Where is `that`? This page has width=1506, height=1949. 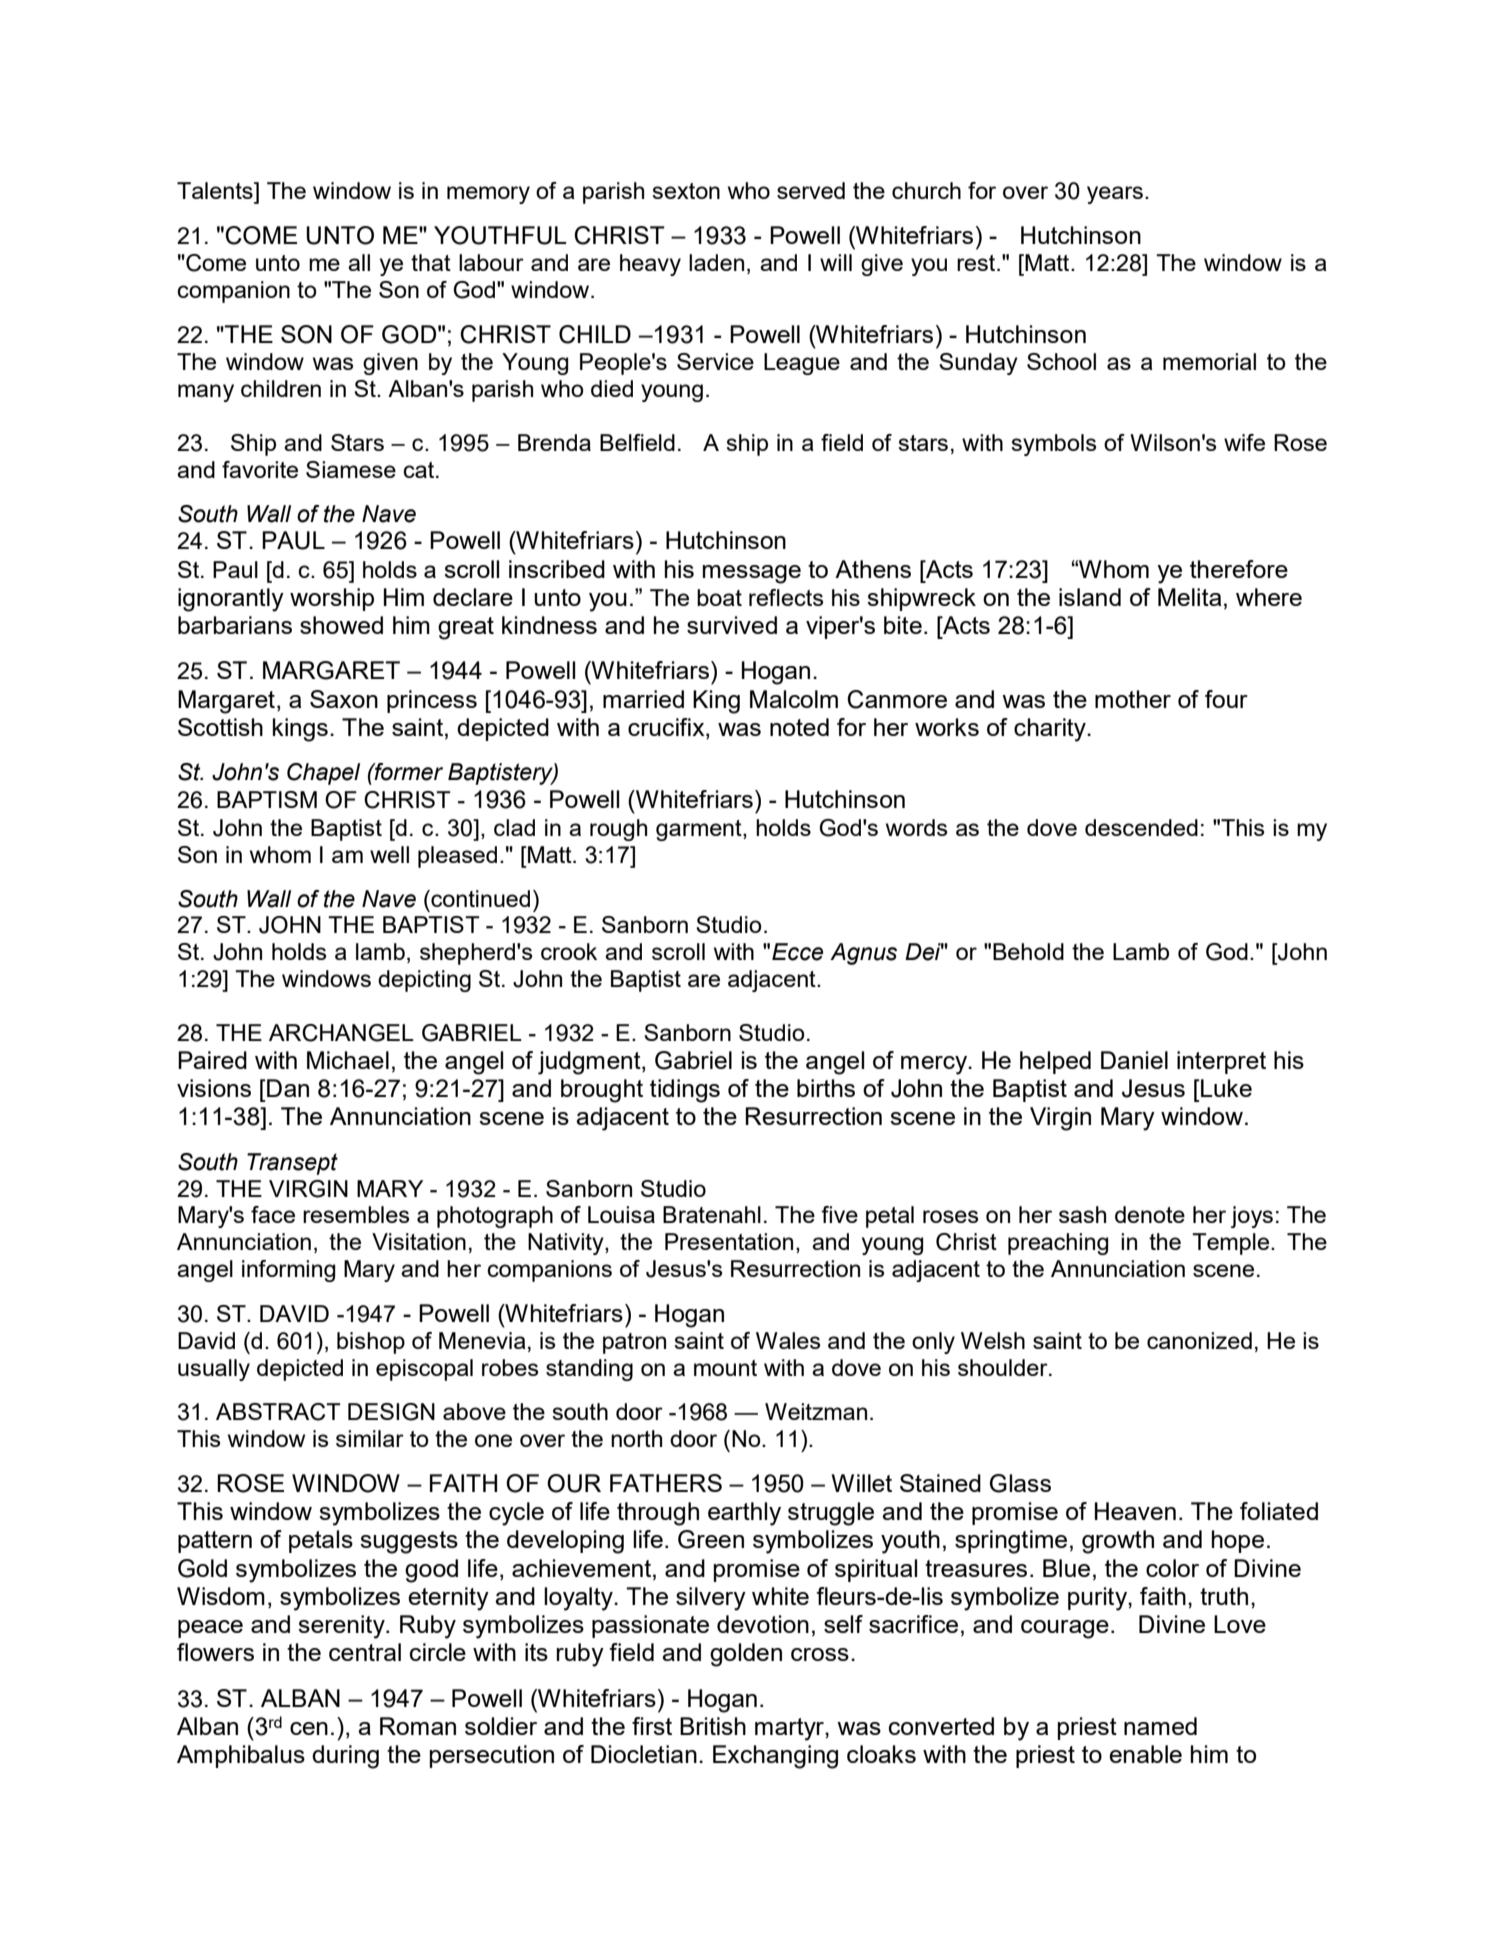
that is located at coordinates (431, 262).
